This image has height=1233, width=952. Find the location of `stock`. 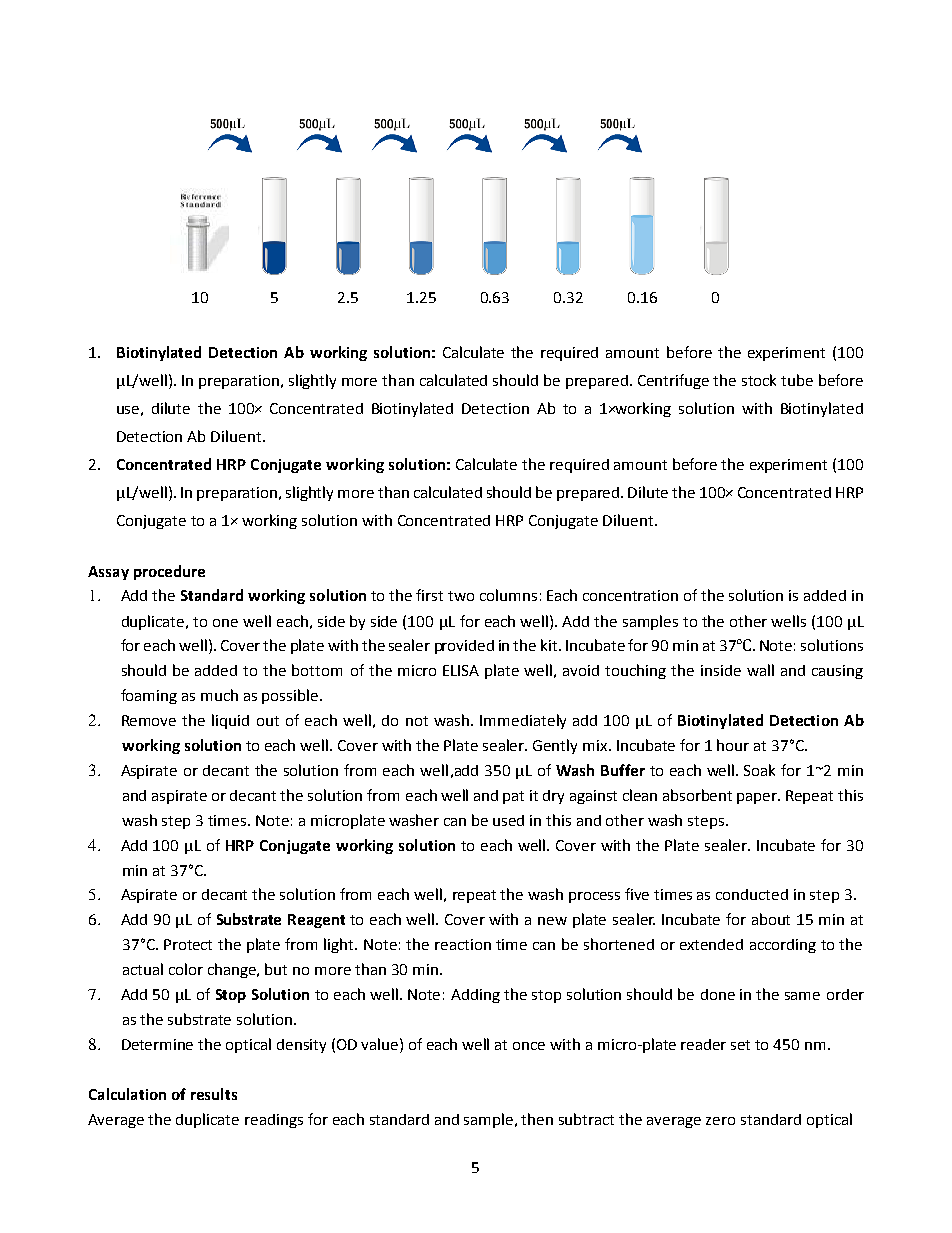

stock is located at coordinates (759, 380).
